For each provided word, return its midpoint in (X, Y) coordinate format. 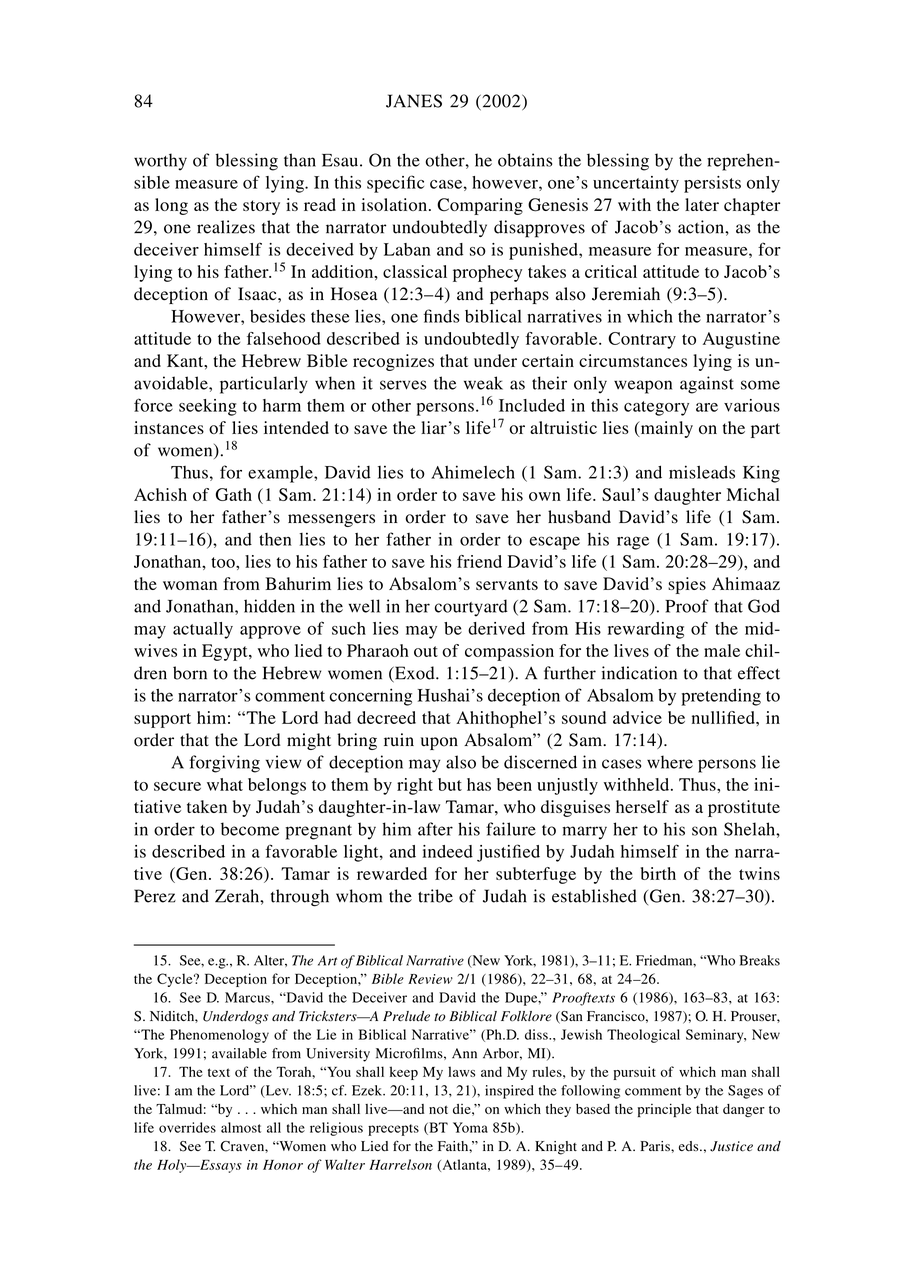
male (722, 650)
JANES (414, 101)
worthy (160, 162)
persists (712, 184)
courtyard (471, 608)
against (707, 385)
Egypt (226, 652)
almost (241, 1127)
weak (483, 383)
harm (282, 405)
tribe (435, 896)
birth (658, 873)
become (250, 829)
